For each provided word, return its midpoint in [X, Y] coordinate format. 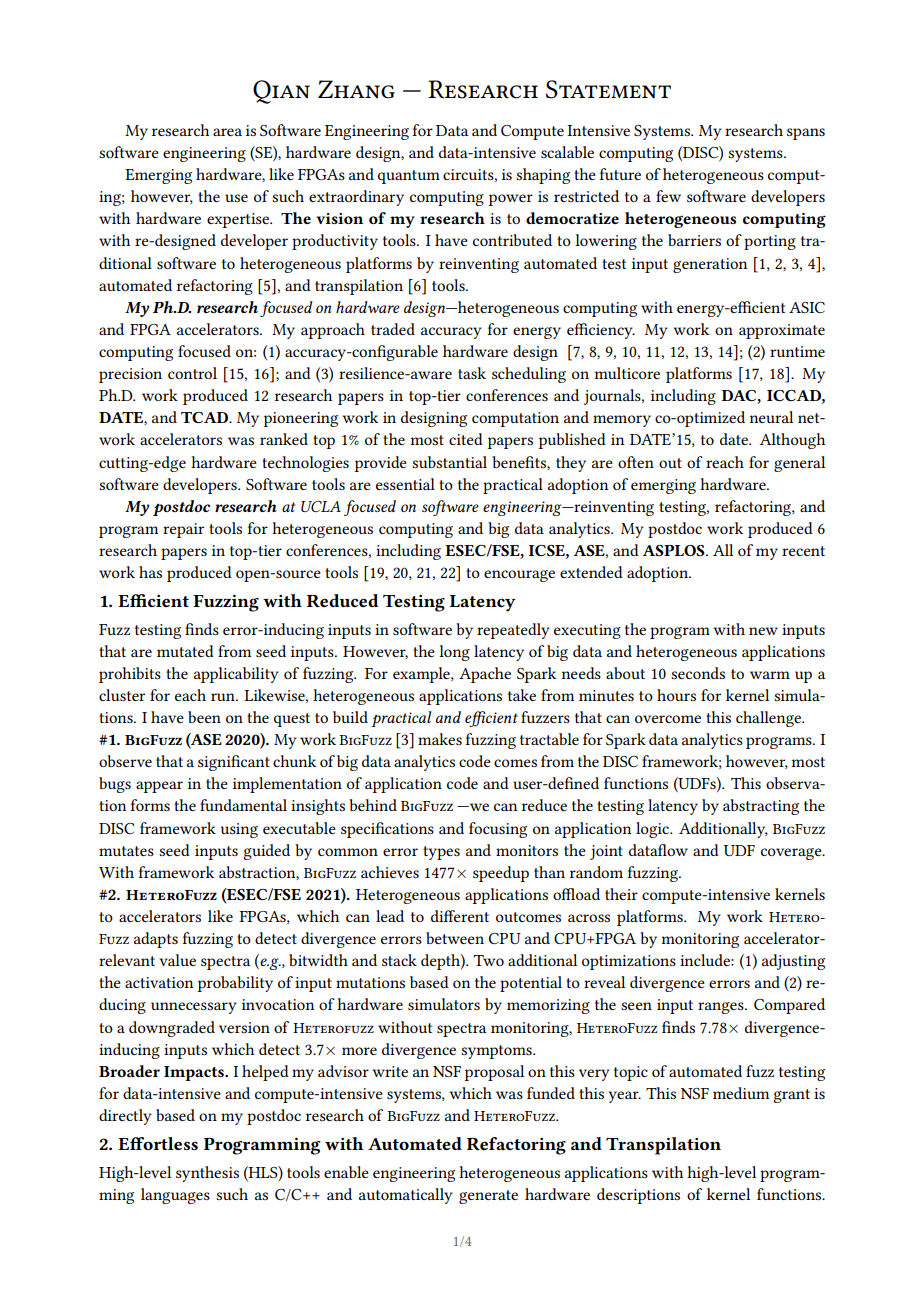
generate [488, 1197]
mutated [185, 651]
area [227, 132]
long [454, 653]
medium [741, 1093]
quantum [409, 177]
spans [806, 134]
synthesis [207, 1174]
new [763, 631]
